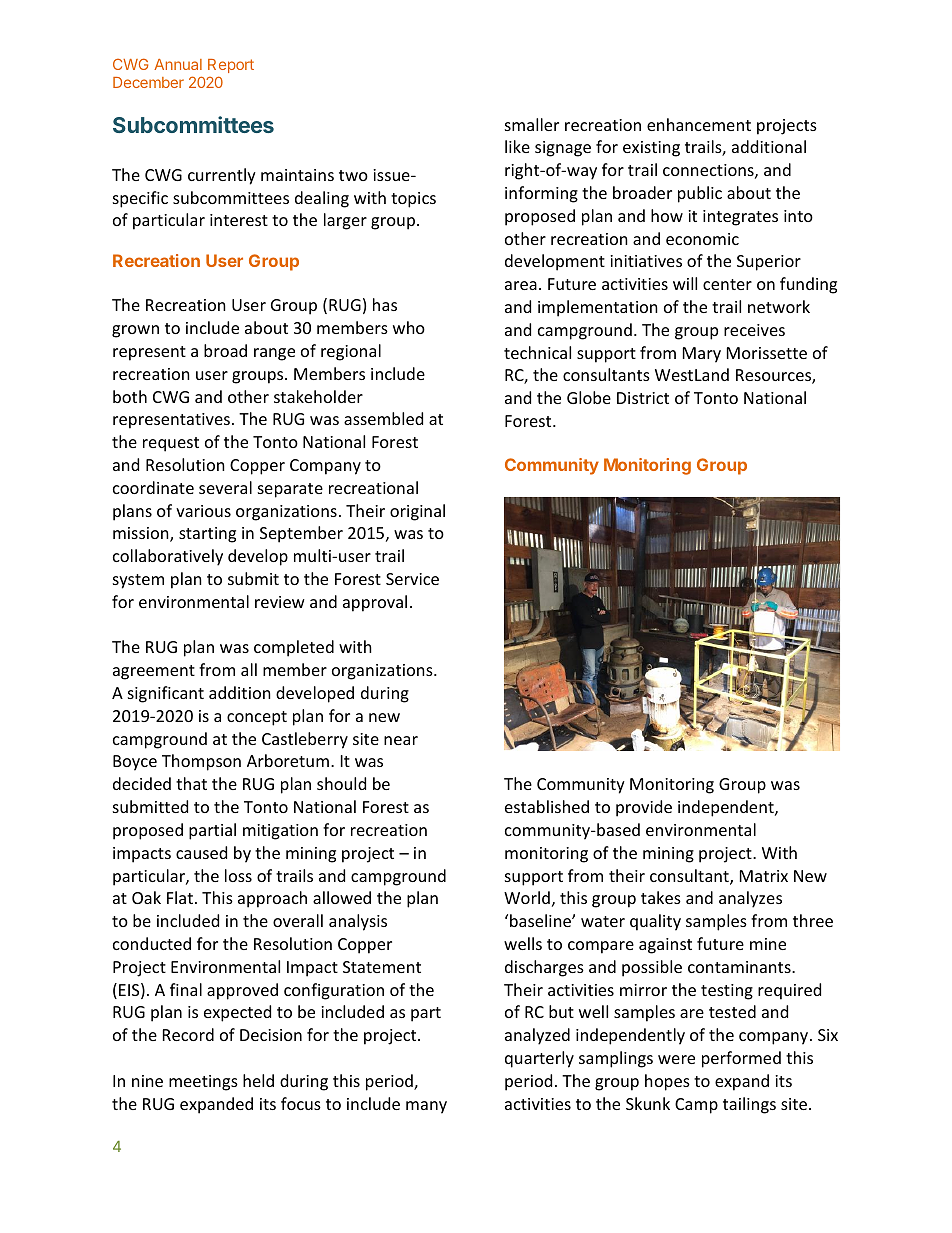 The width and height of the image is (952, 1233). What do you see at coordinates (203, 1083) in the image?
I see `meetings` at bounding box center [203, 1083].
